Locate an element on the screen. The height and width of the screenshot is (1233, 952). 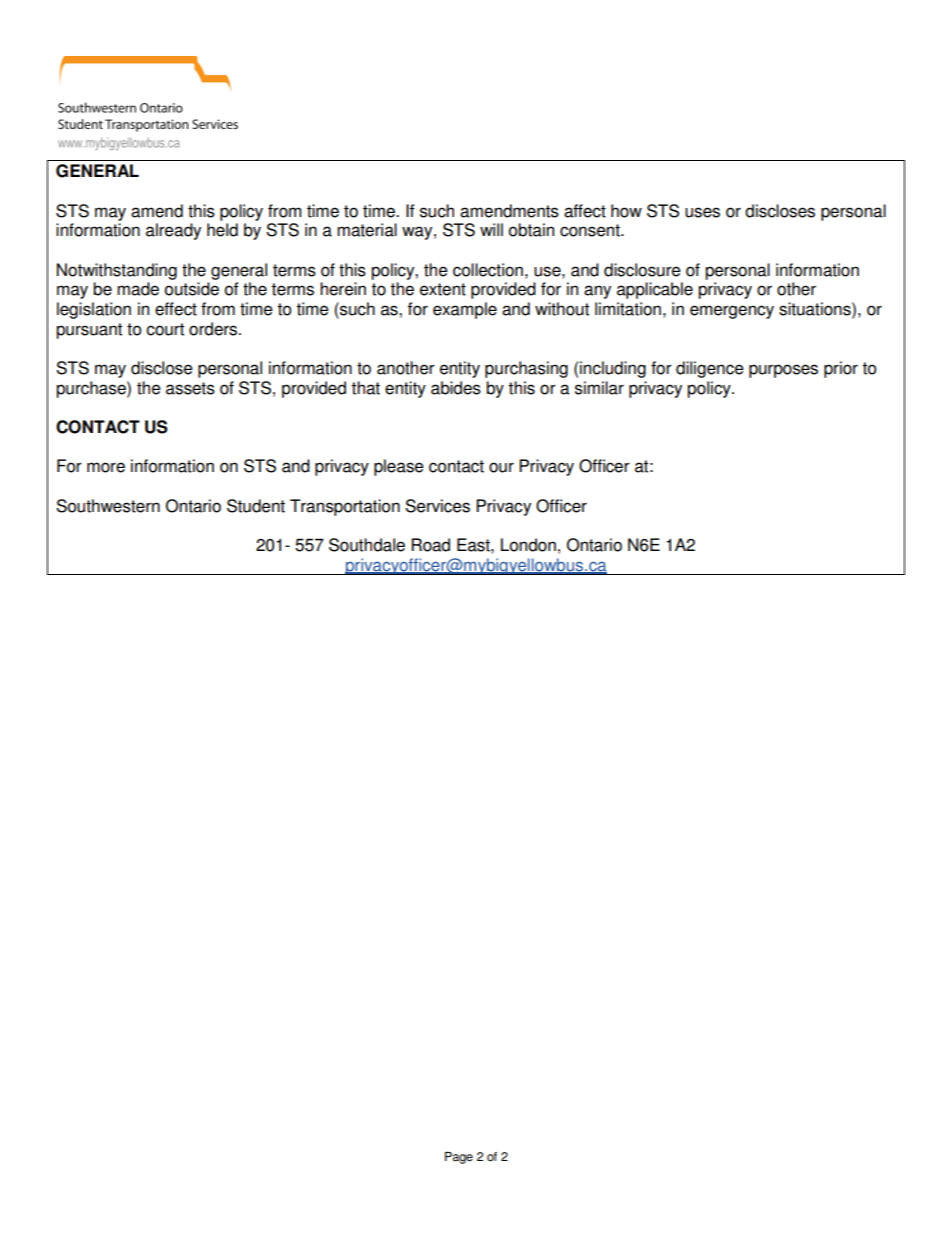
Southwestern is located at coordinates (108, 506).
